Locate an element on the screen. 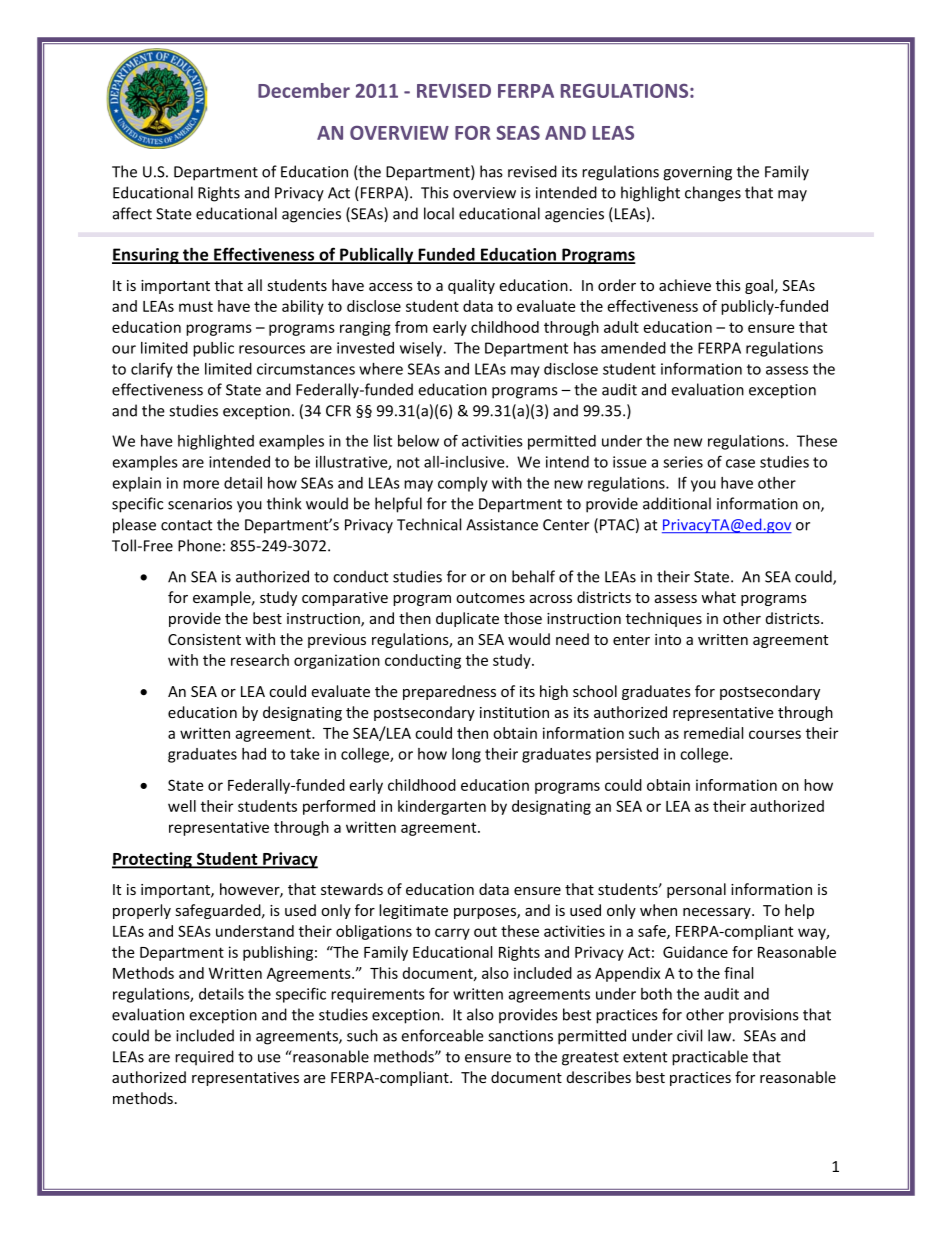 The width and height of the screenshot is (952, 1233). remedial is located at coordinates (713, 733).
